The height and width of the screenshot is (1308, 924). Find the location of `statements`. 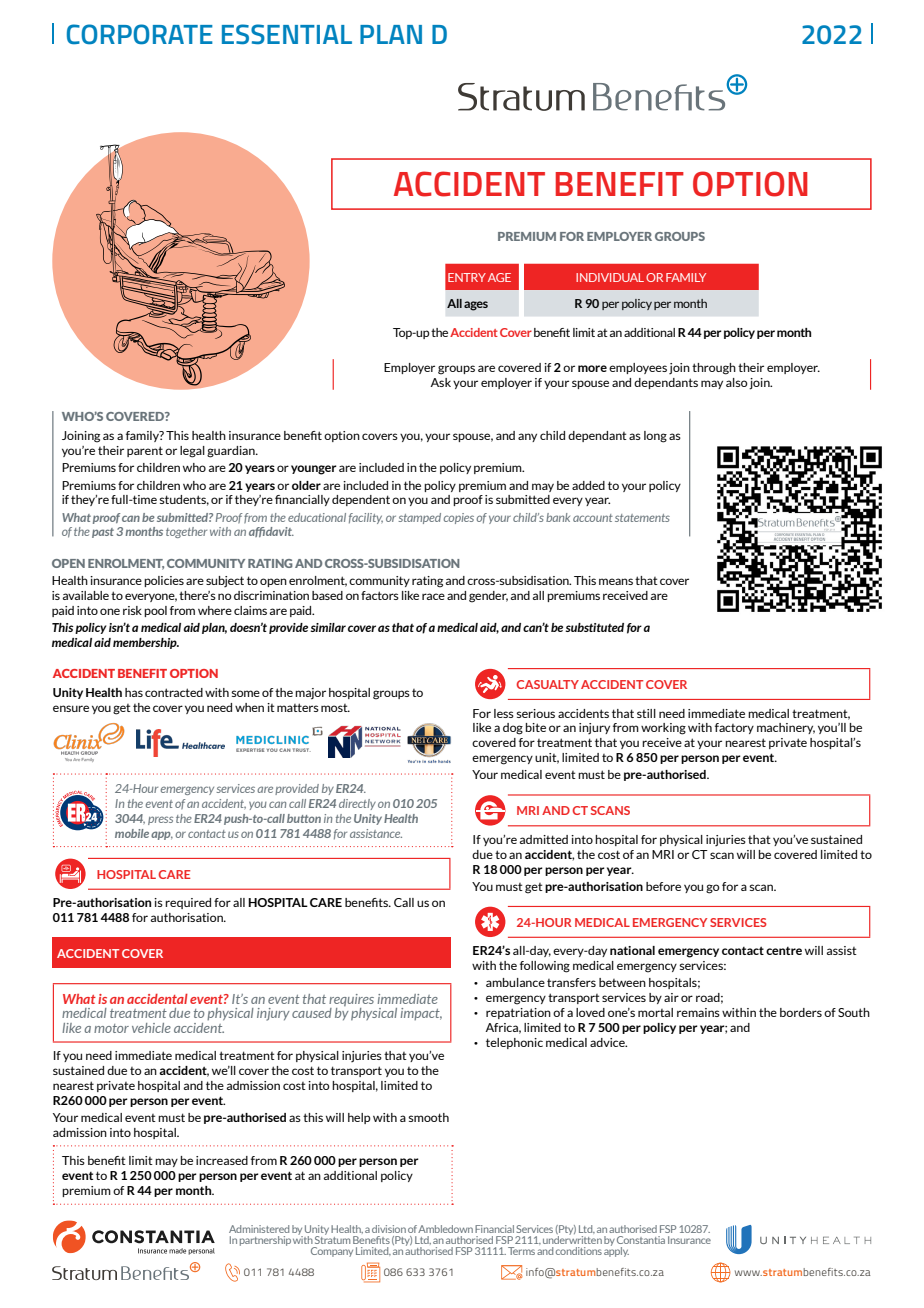

statements is located at coordinates (642, 518).
